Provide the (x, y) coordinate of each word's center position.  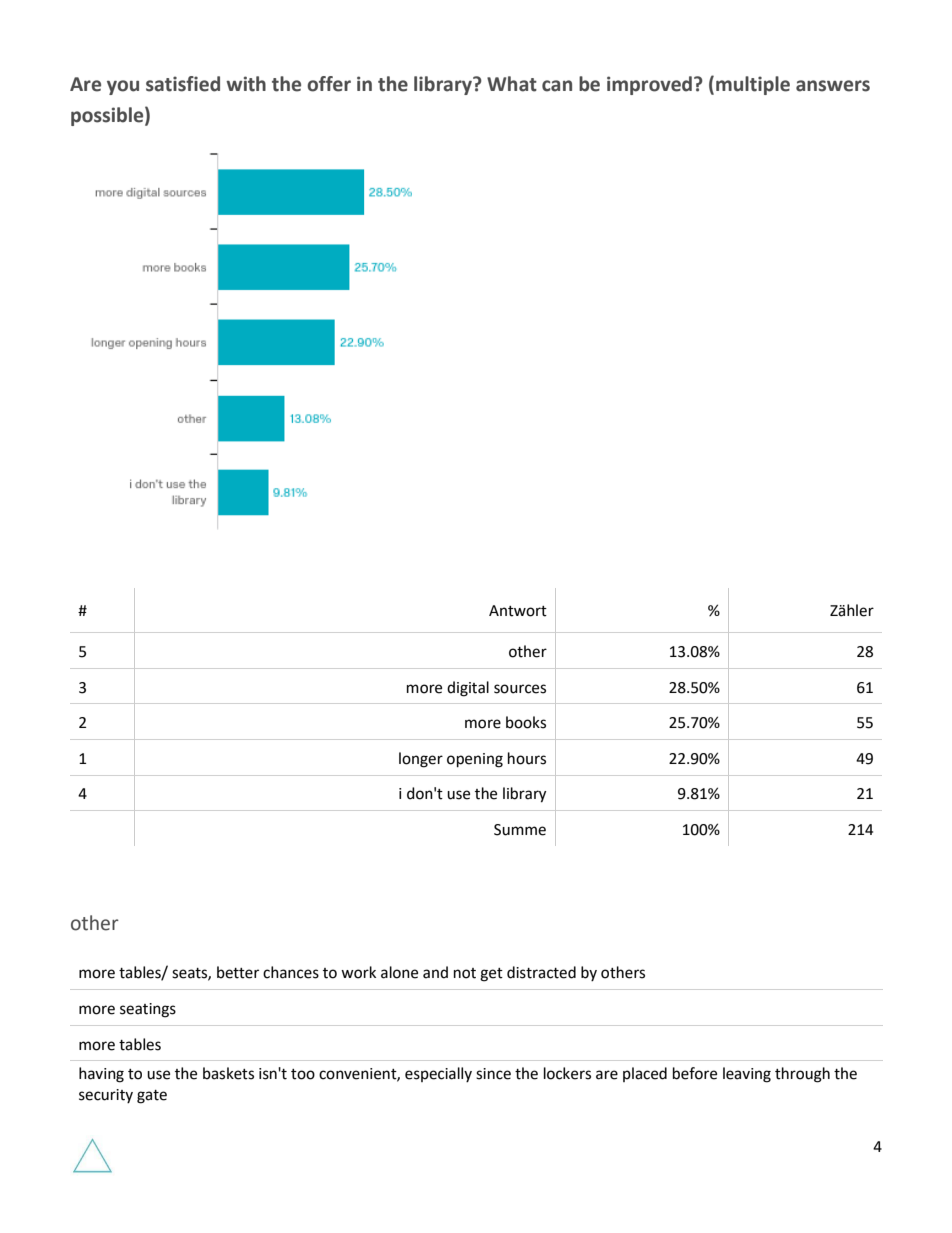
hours (527, 758)
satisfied (183, 84)
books (526, 722)
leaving (747, 1075)
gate (152, 1097)
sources (520, 689)
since (493, 1074)
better (238, 972)
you (123, 87)
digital (468, 689)
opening (475, 760)
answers (833, 86)
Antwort (518, 611)
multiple (753, 85)
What (512, 84)
